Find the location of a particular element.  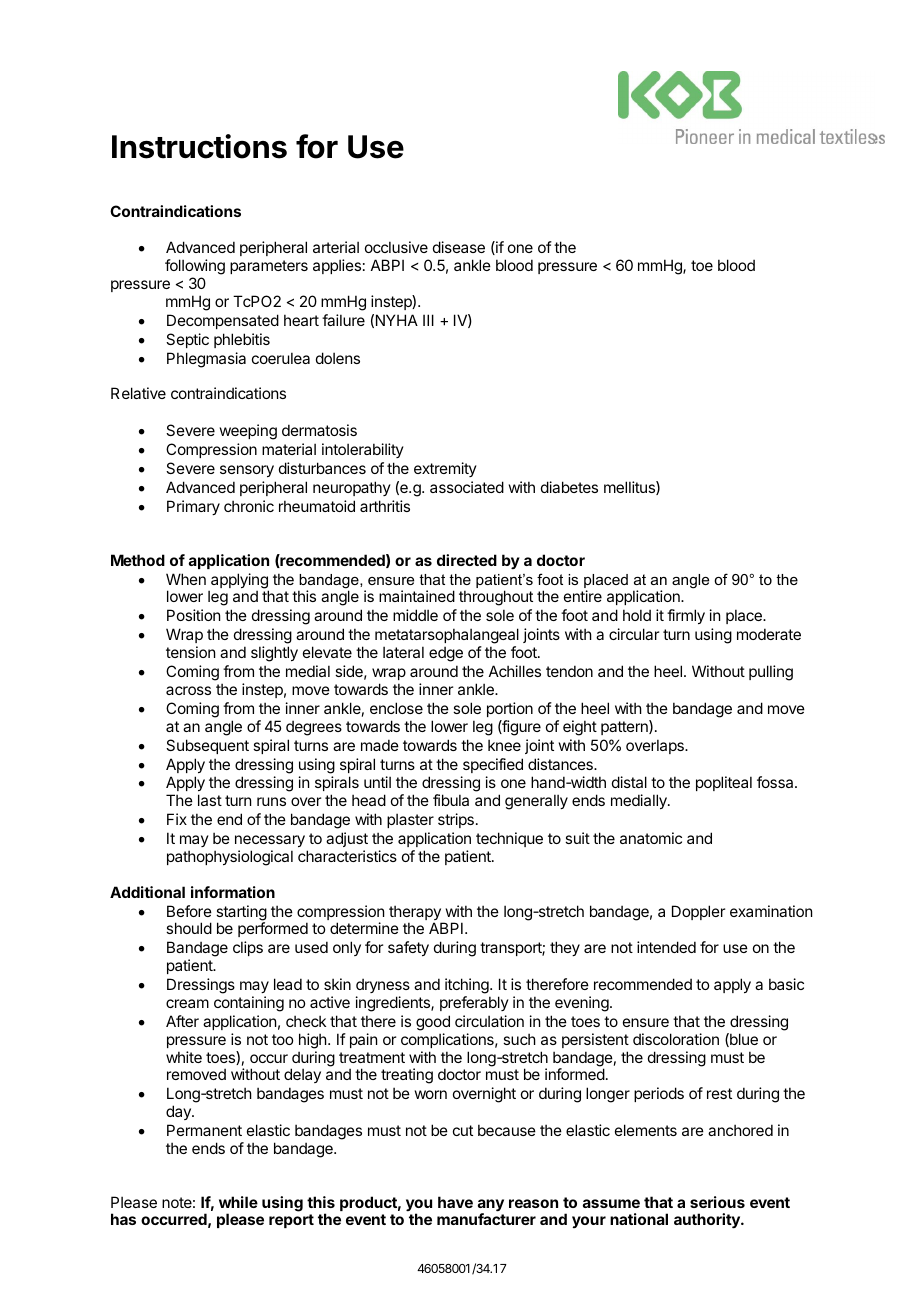

firmly is located at coordinates (686, 616).
